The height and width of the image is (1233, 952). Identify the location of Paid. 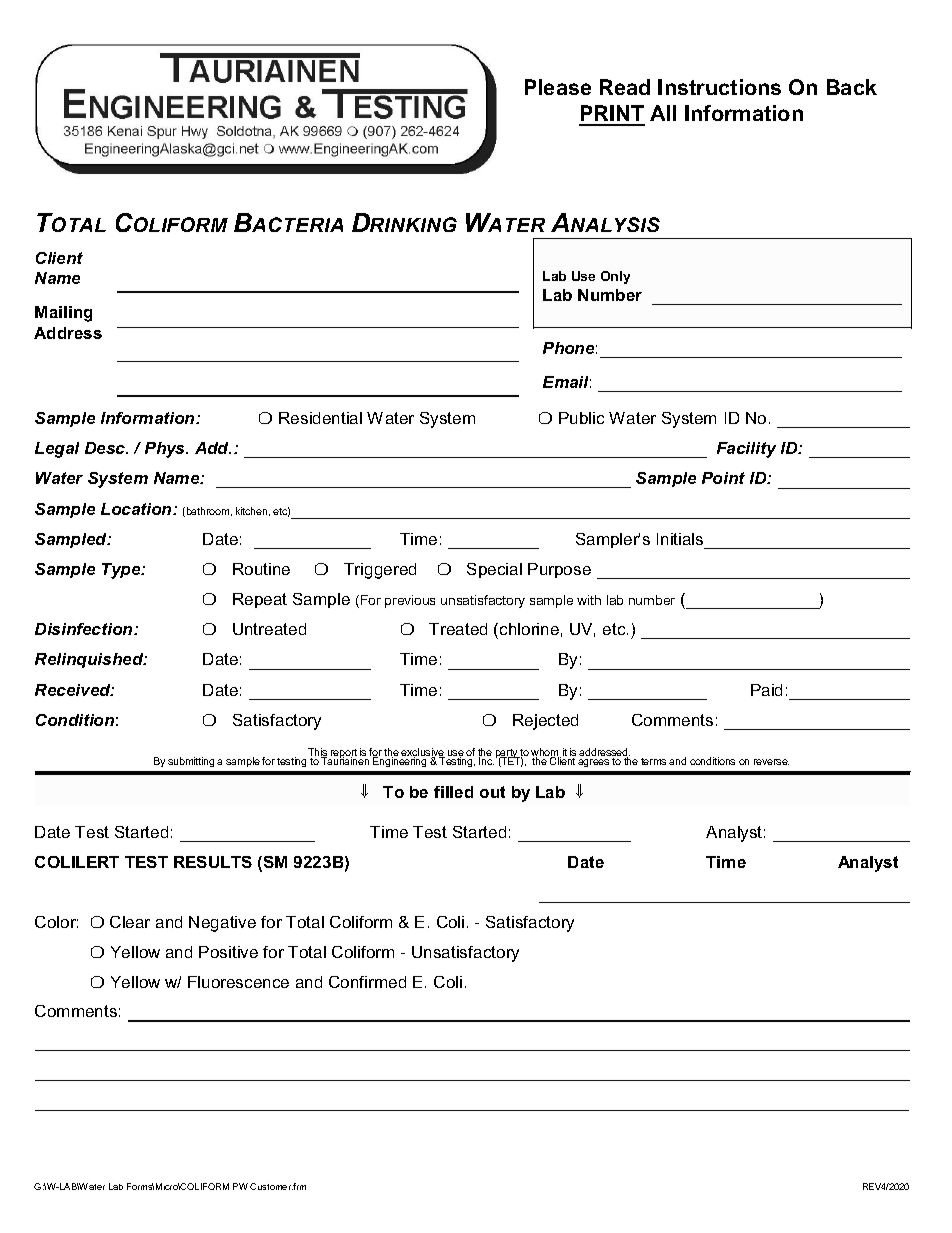
(766, 690).
